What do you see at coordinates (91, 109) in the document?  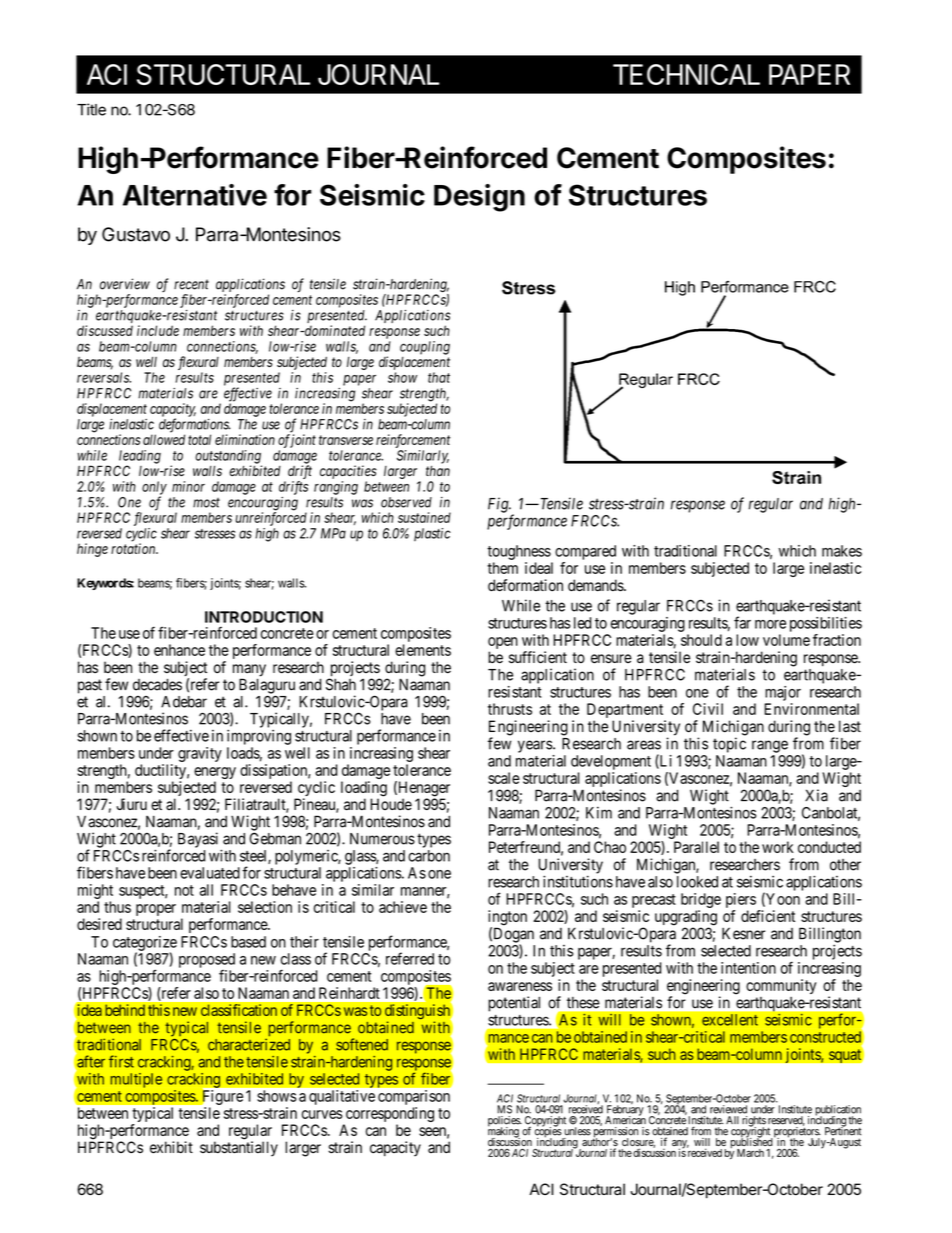 I see `Title` at bounding box center [91, 109].
